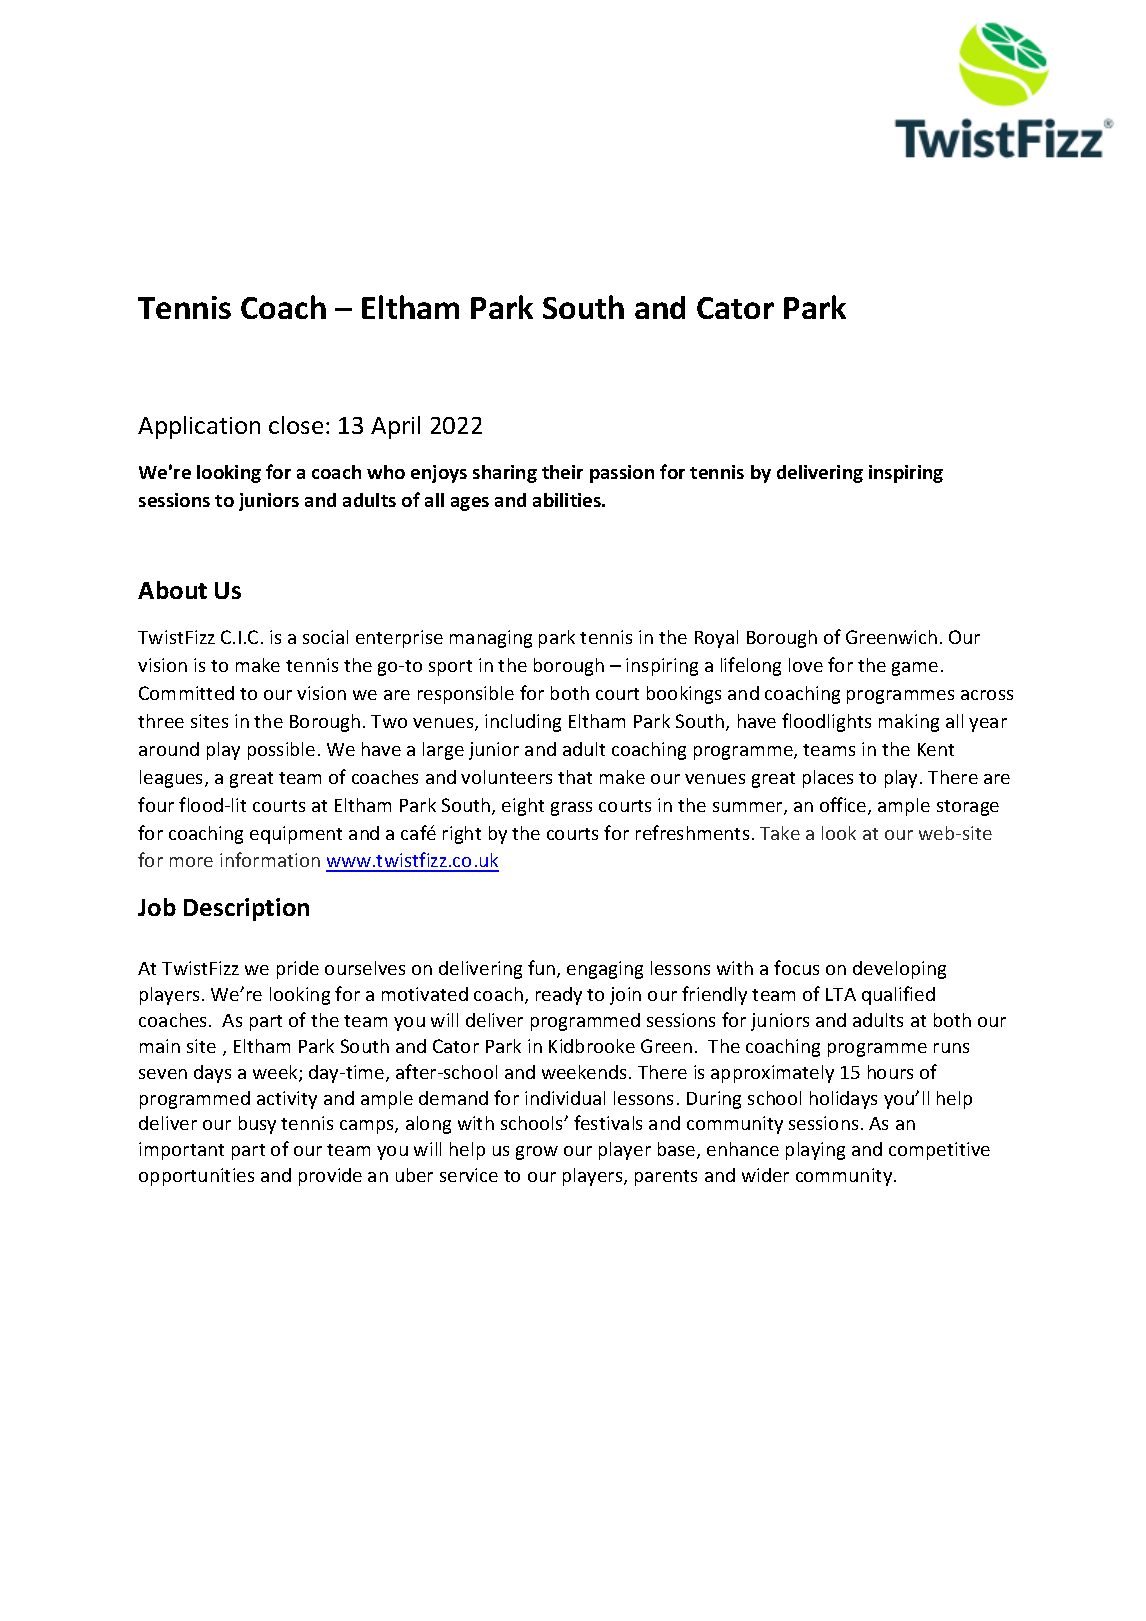  What do you see at coordinates (296, 425) in the document?
I see `close` at bounding box center [296, 425].
